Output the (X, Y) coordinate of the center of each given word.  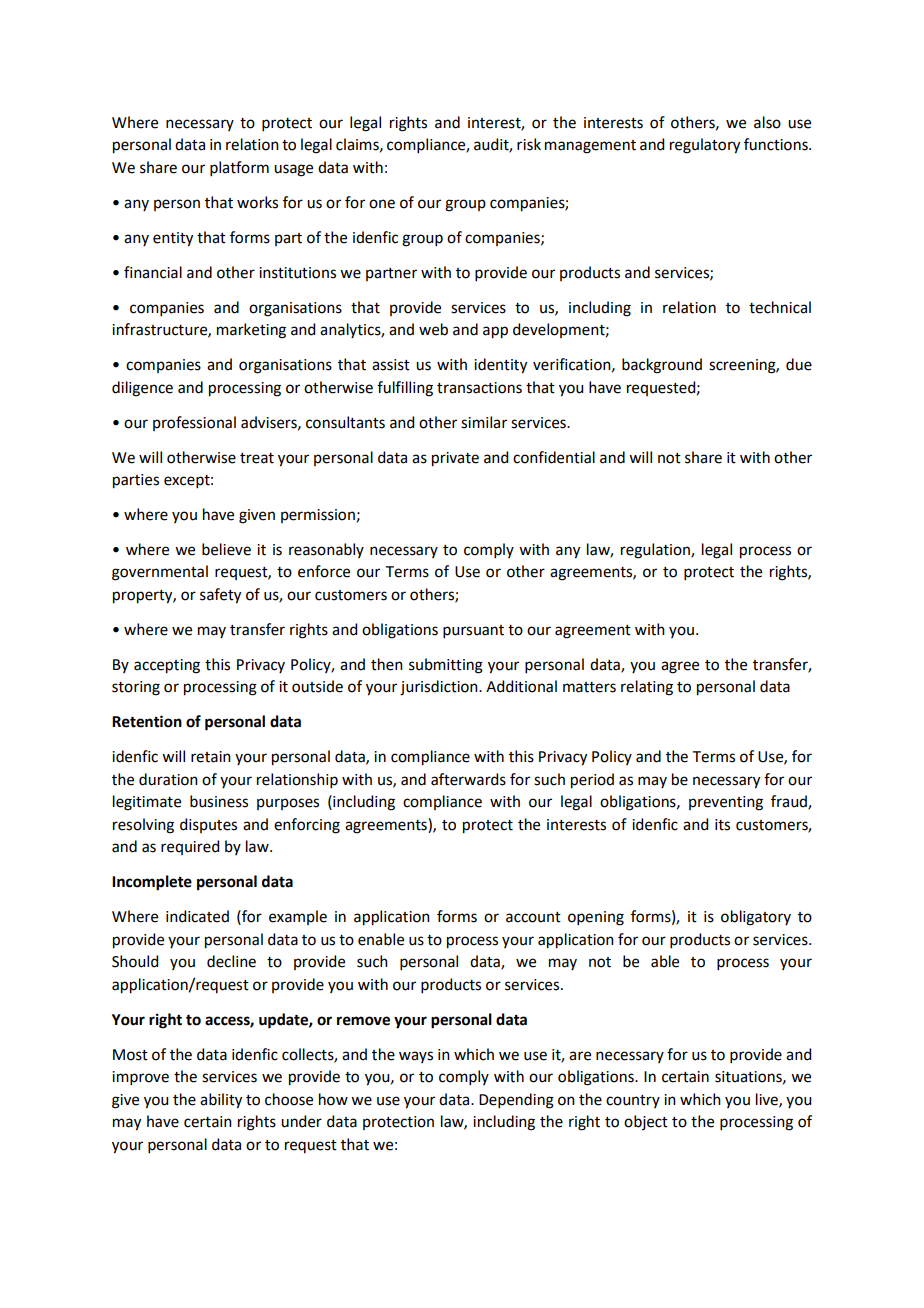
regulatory (705, 146)
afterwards (468, 779)
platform (239, 168)
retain (211, 757)
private (455, 459)
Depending (516, 1101)
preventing (726, 803)
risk (529, 144)
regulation (656, 551)
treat (257, 458)
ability (221, 1101)
